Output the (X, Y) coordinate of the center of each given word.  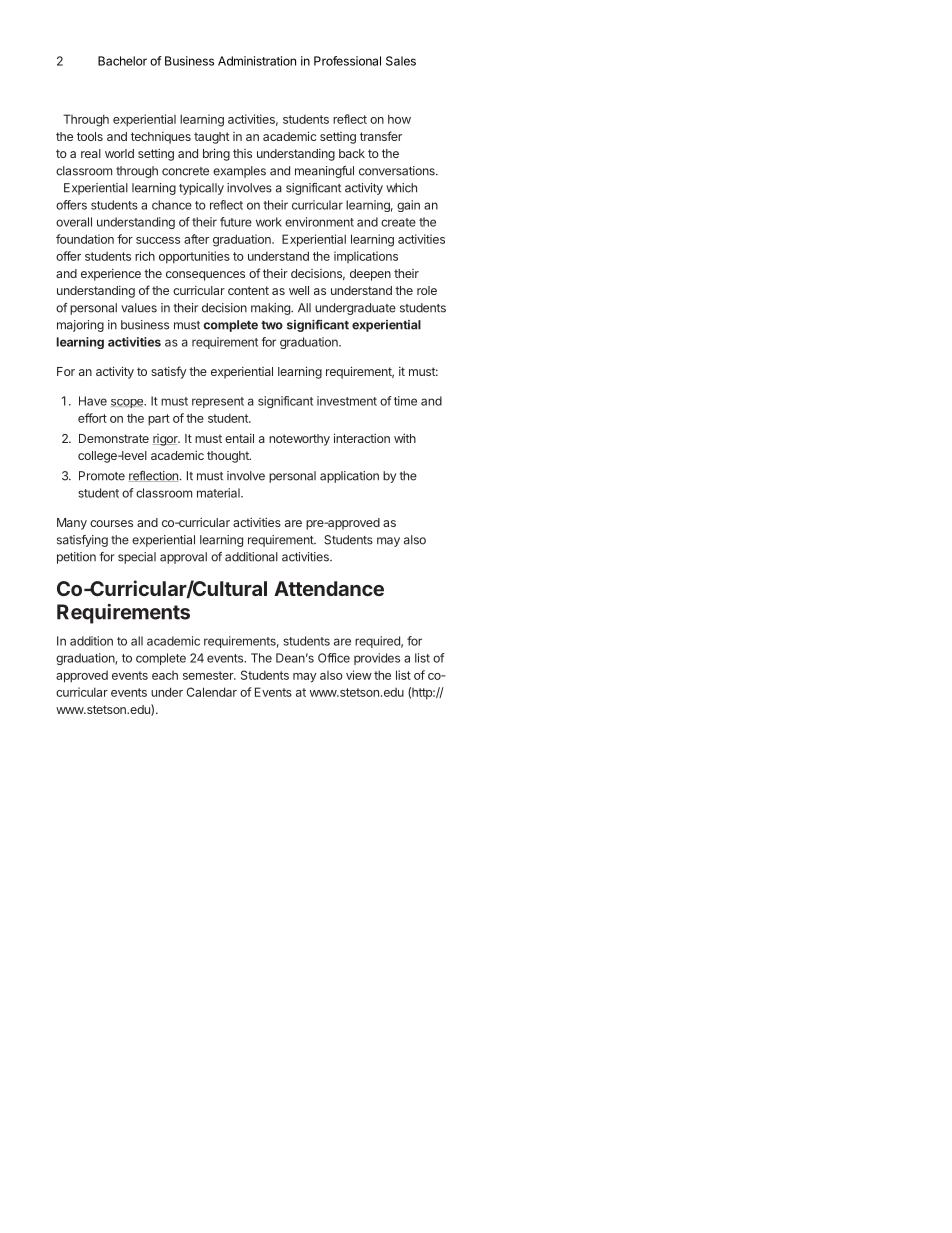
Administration (257, 61)
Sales (401, 61)
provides (377, 659)
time (405, 401)
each (165, 675)
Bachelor (122, 61)
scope (128, 403)
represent (218, 402)
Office (334, 658)
